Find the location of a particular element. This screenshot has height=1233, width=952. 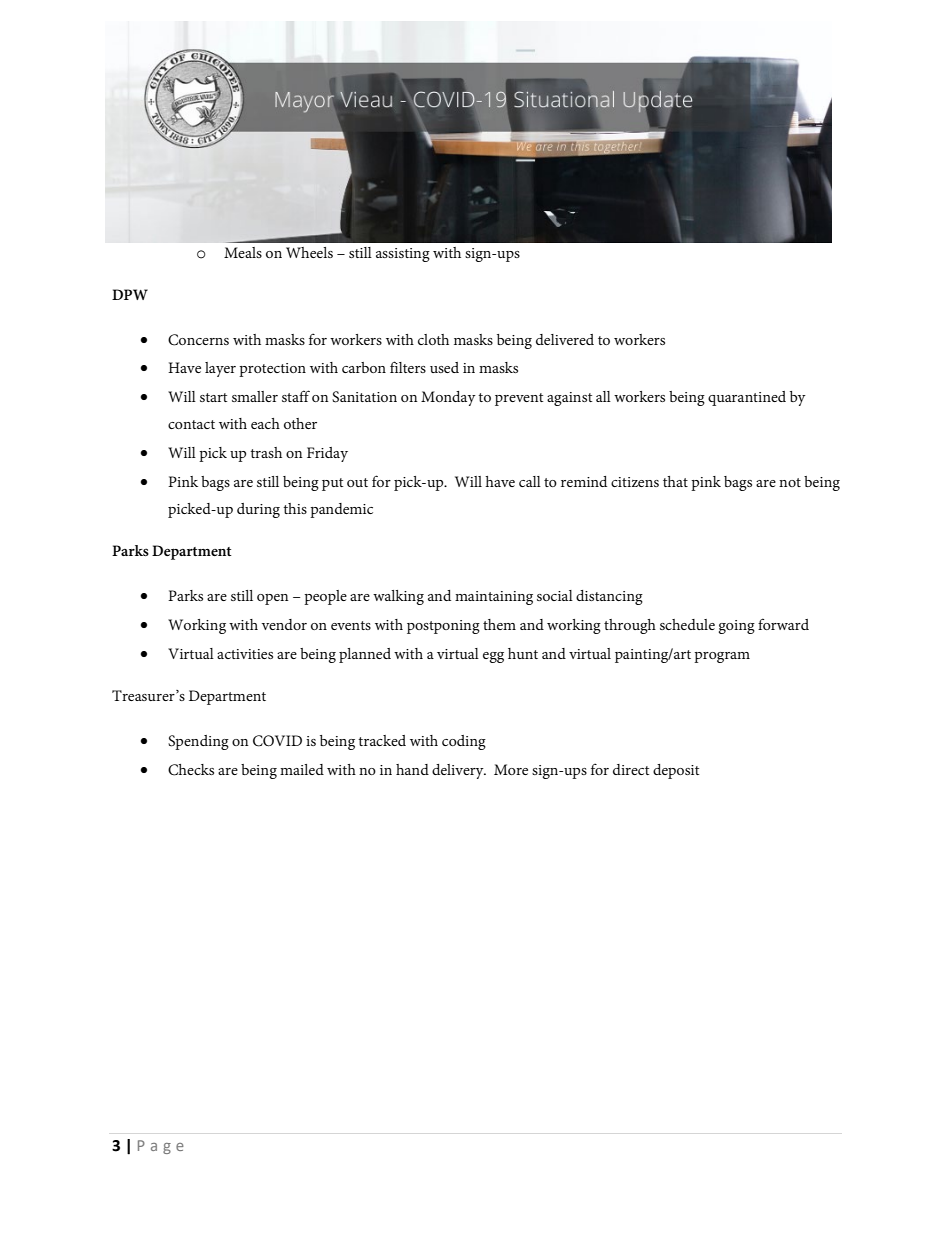

quarantined is located at coordinates (747, 398).
